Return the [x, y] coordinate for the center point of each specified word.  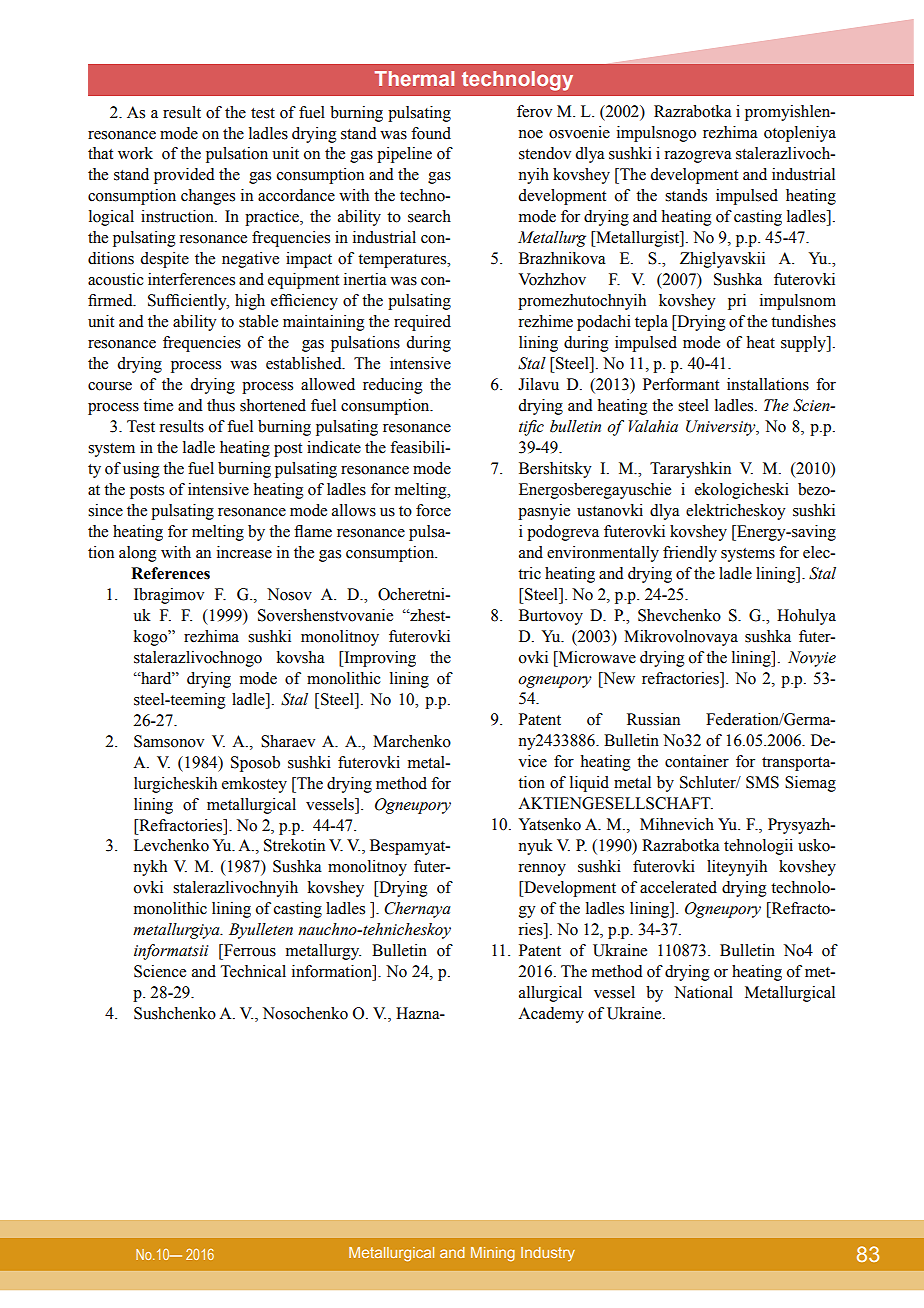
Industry [548, 1254]
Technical [253, 971]
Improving [379, 659]
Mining [493, 1254]
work [135, 153]
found [431, 133]
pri [737, 302]
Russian [653, 719]
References [170, 573]
